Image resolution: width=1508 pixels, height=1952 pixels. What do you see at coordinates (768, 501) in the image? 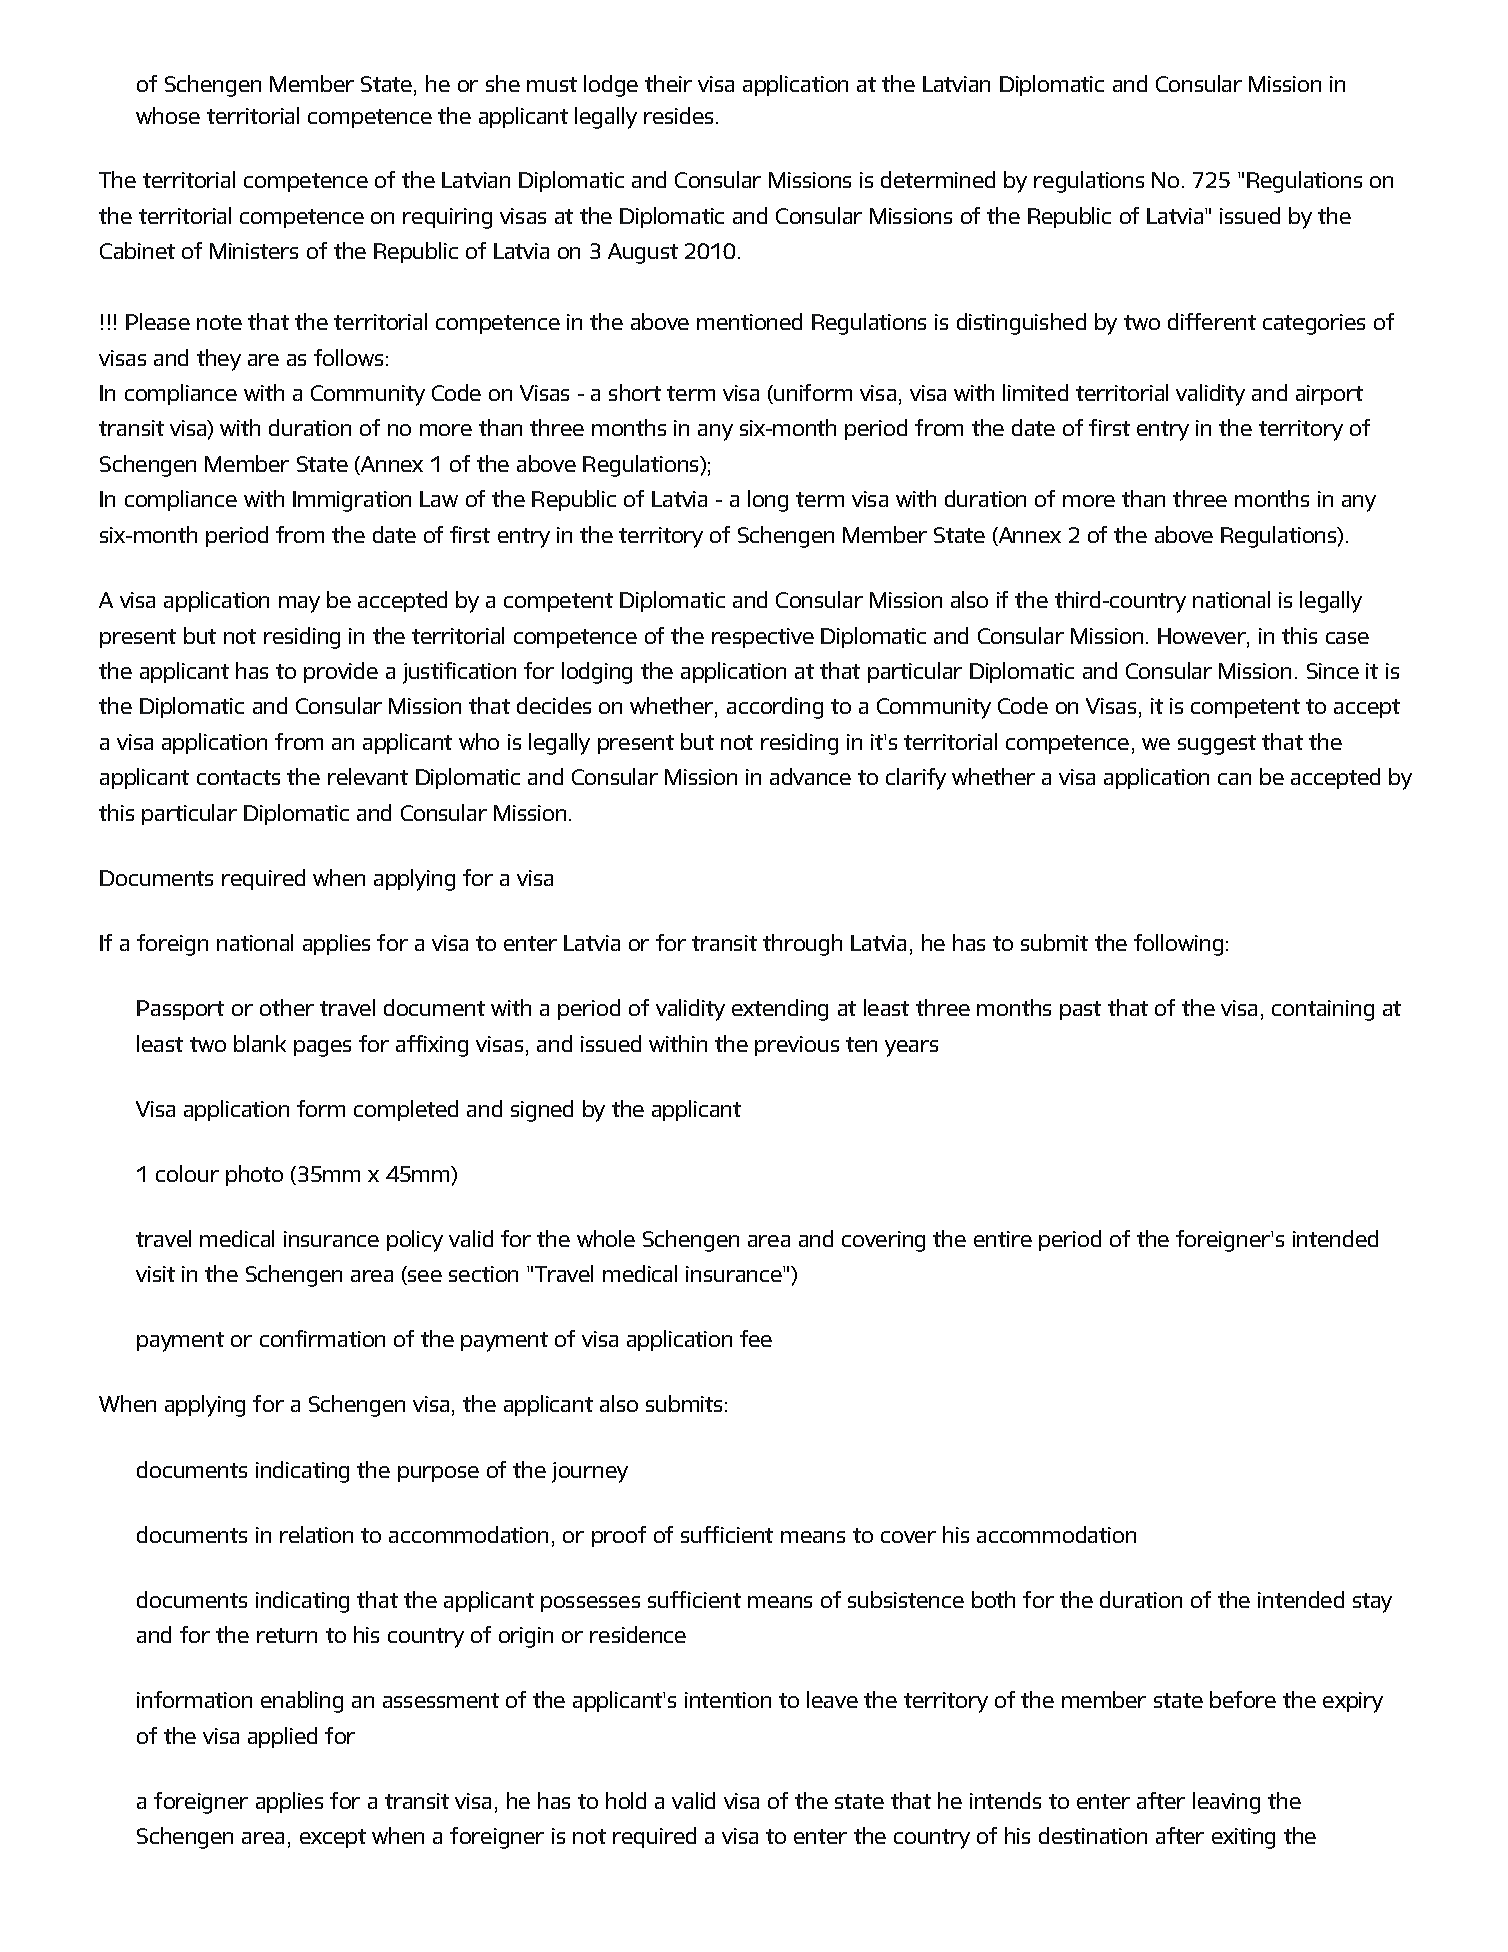
I see `long` at bounding box center [768, 501].
